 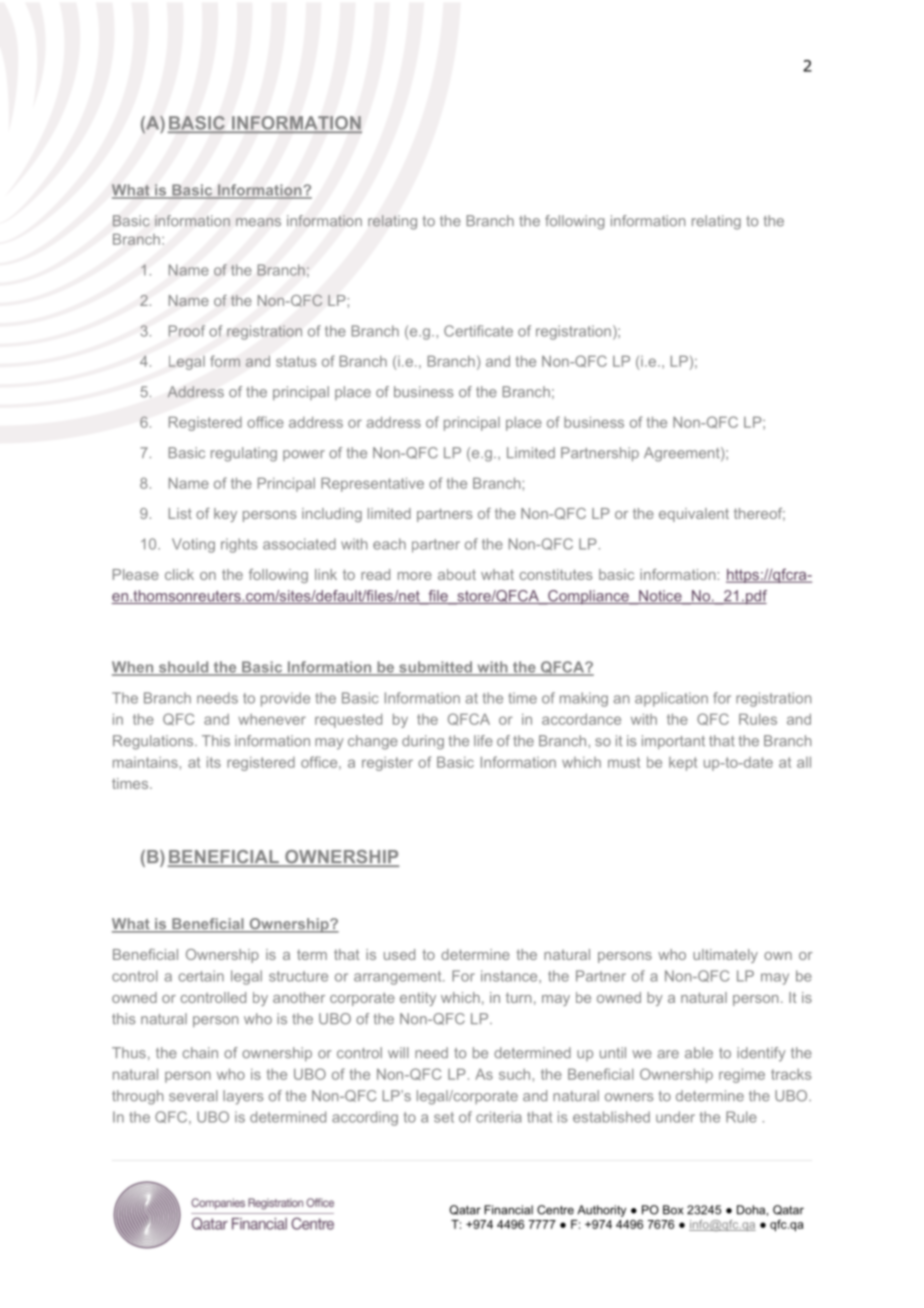 I want to click on means, so click(x=258, y=222).
